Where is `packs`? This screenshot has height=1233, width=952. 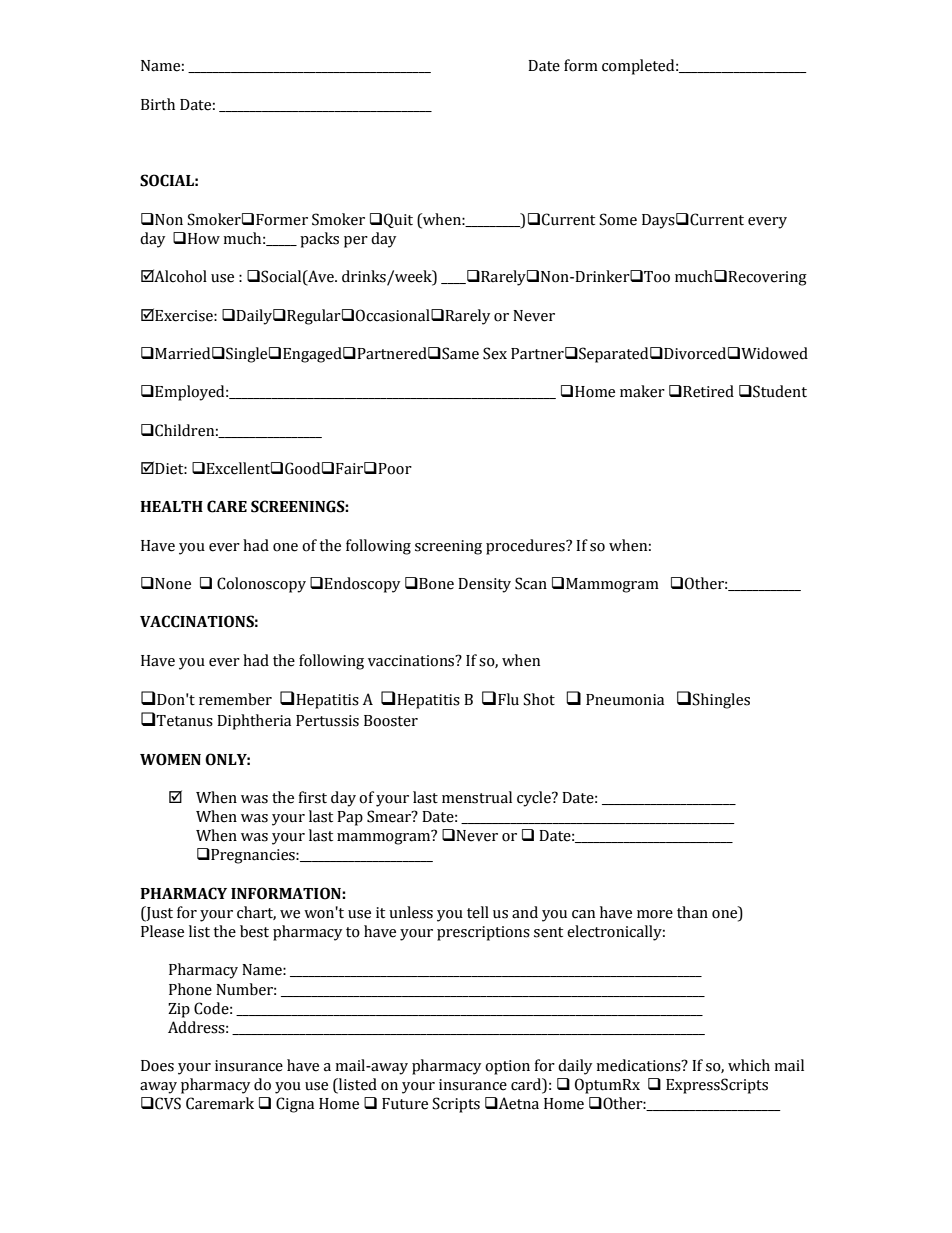 packs is located at coordinates (319, 240).
